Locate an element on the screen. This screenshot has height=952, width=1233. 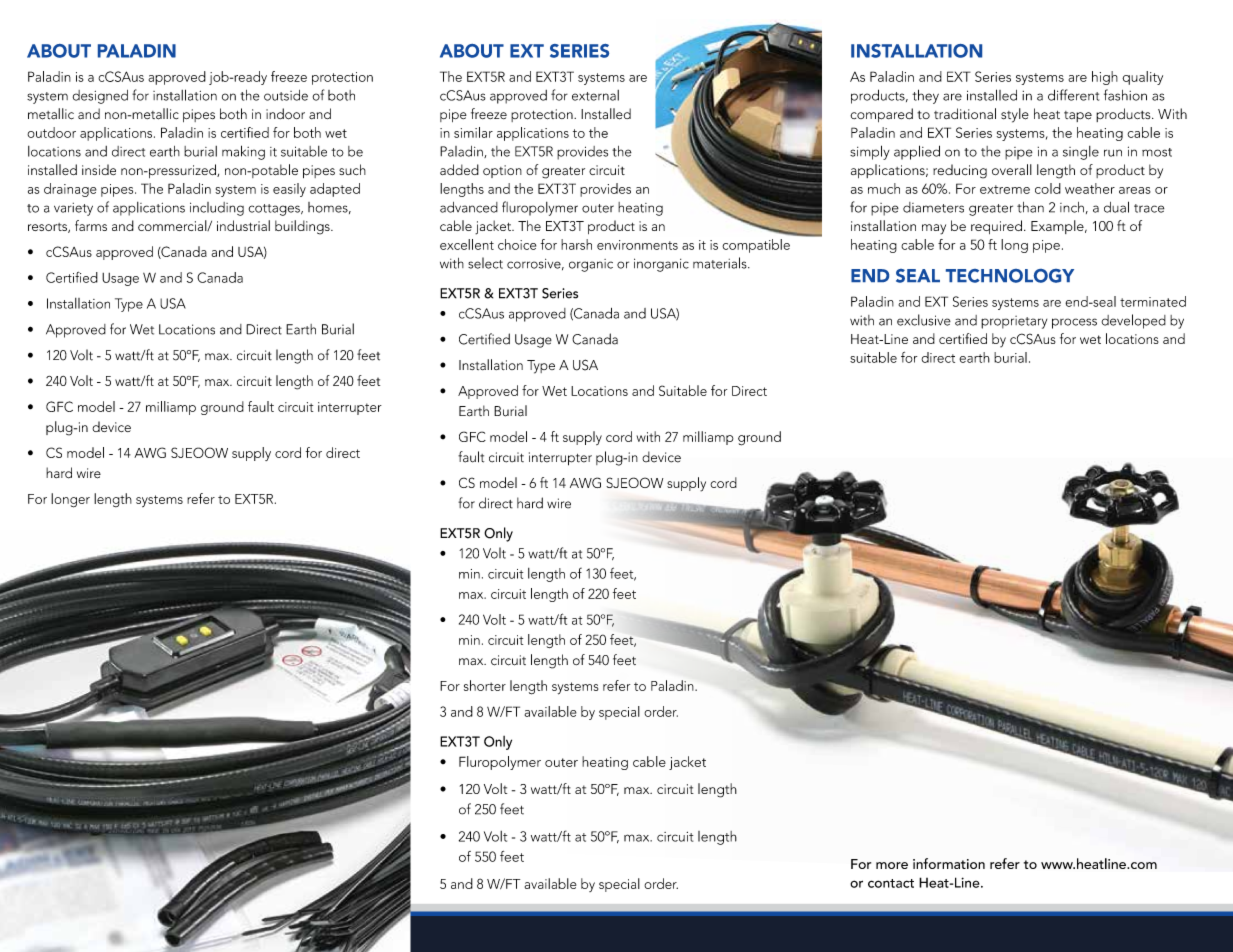
industrial is located at coordinates (243, 225).
